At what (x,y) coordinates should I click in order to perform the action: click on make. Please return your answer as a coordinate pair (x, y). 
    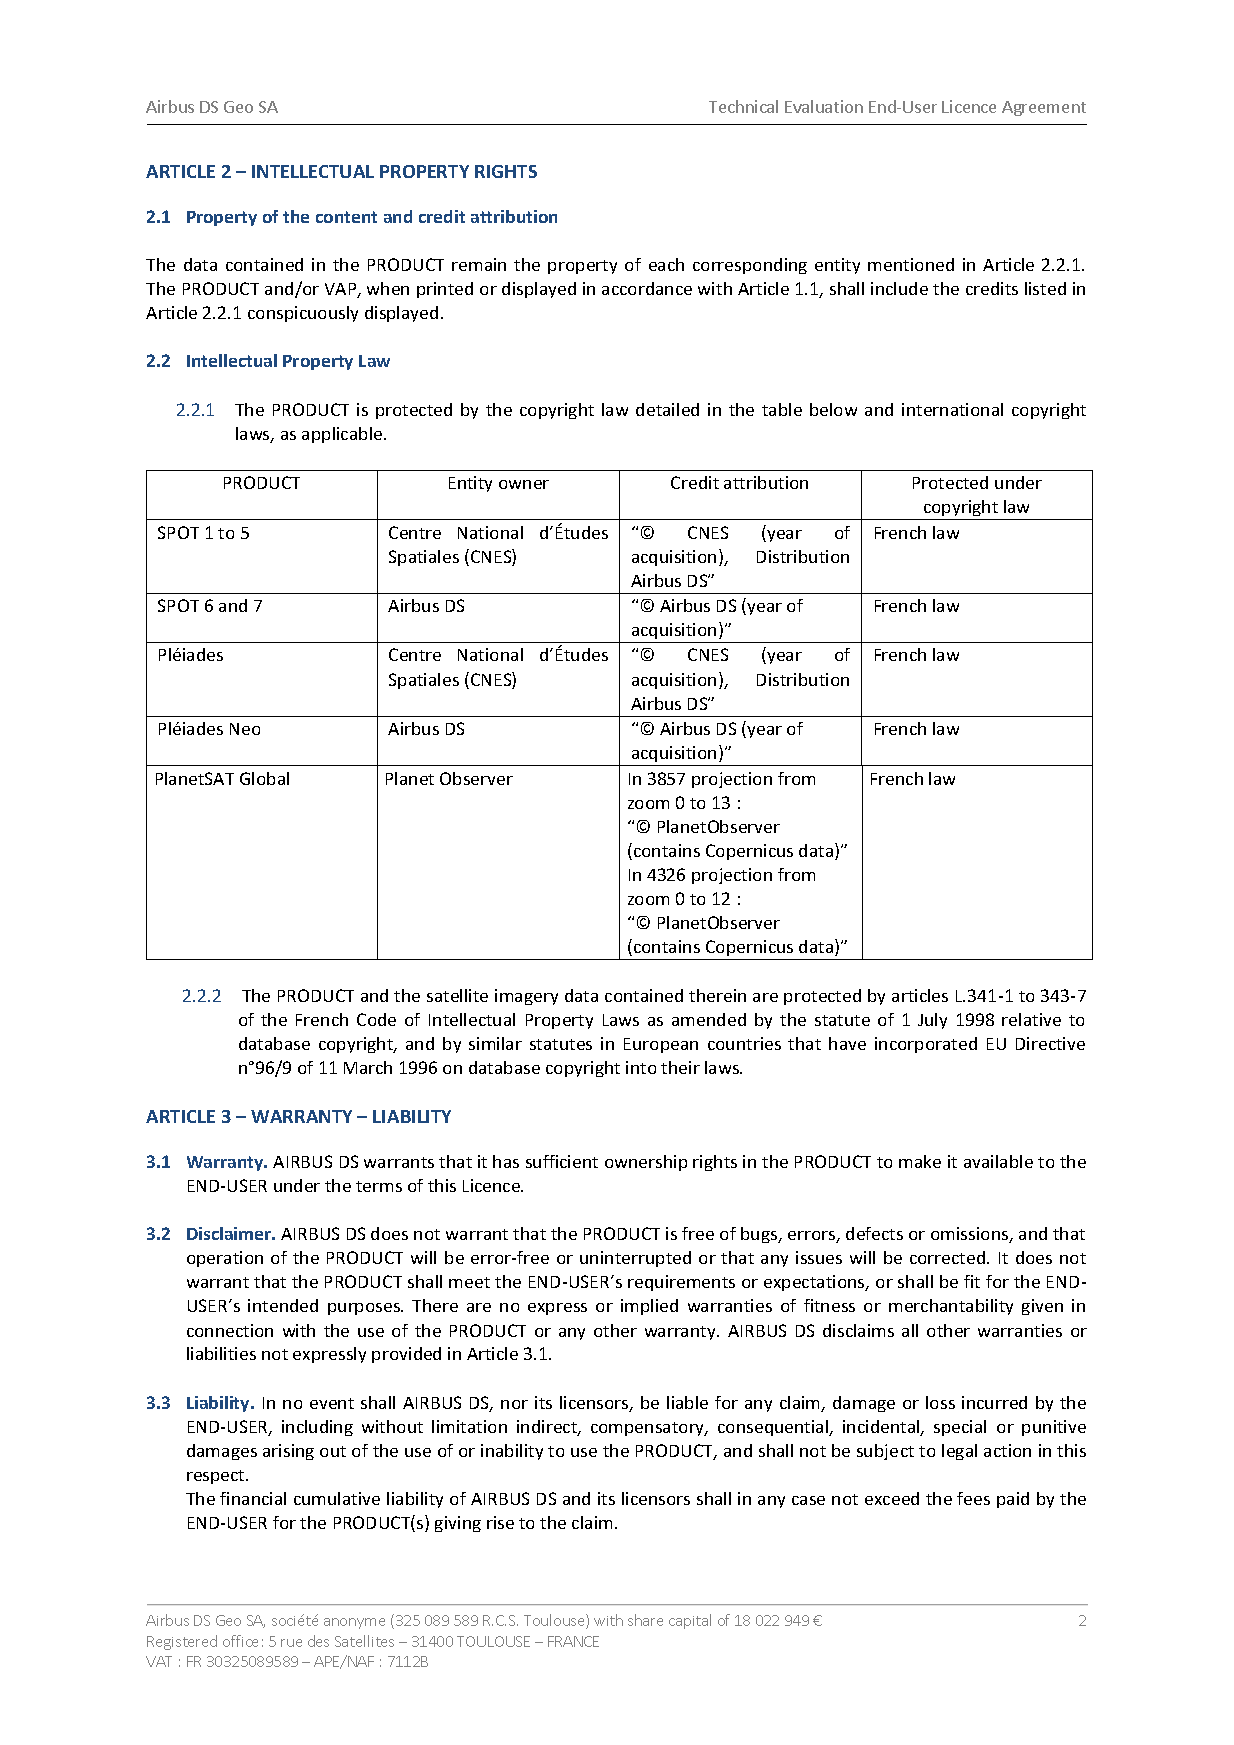
    Looking at the image, I should click on (920, 1161).
